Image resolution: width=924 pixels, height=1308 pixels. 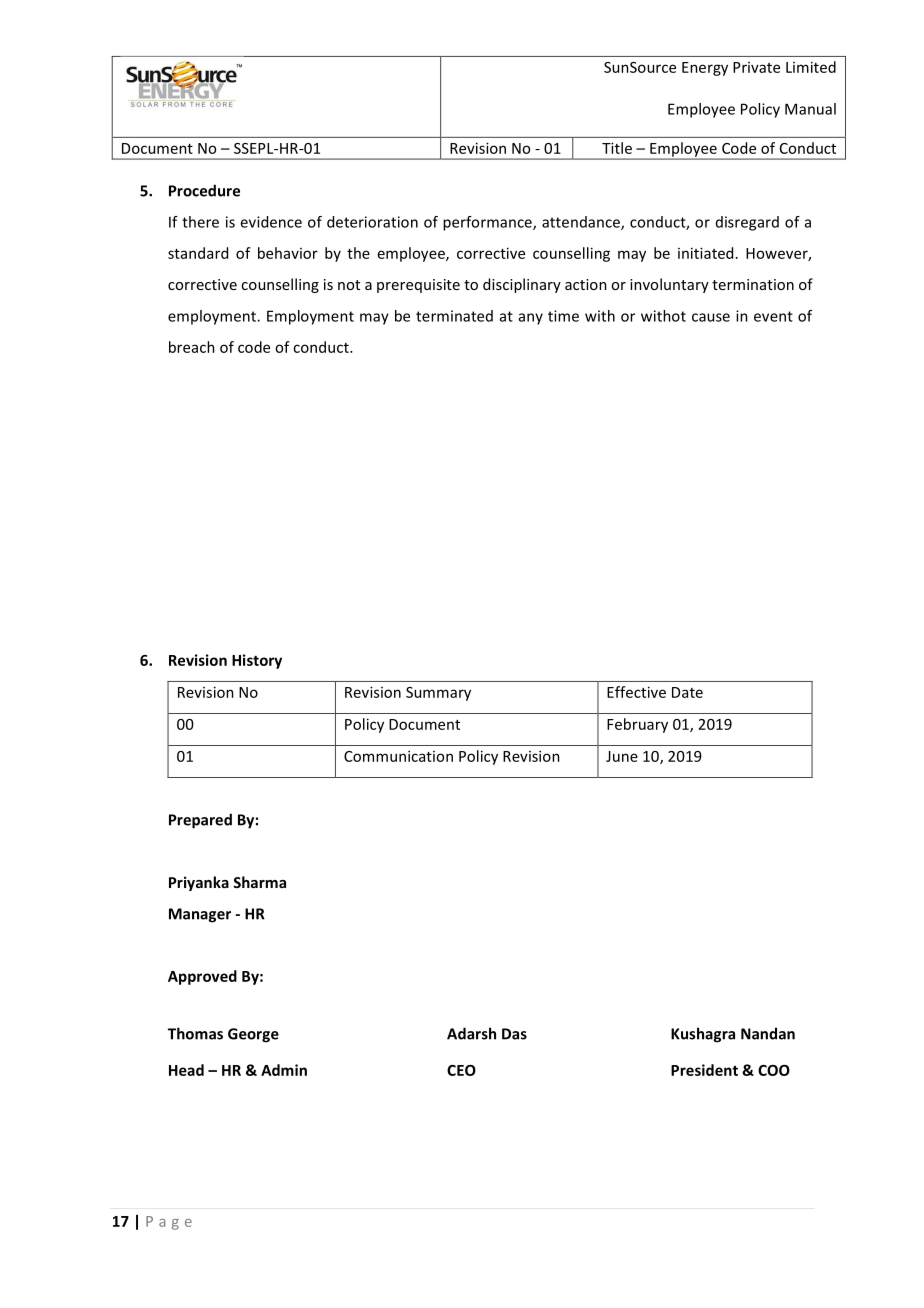 What do you see at coordinates (253, 1035) in the image?
I see `George` at bounding box center [253, 1035].
